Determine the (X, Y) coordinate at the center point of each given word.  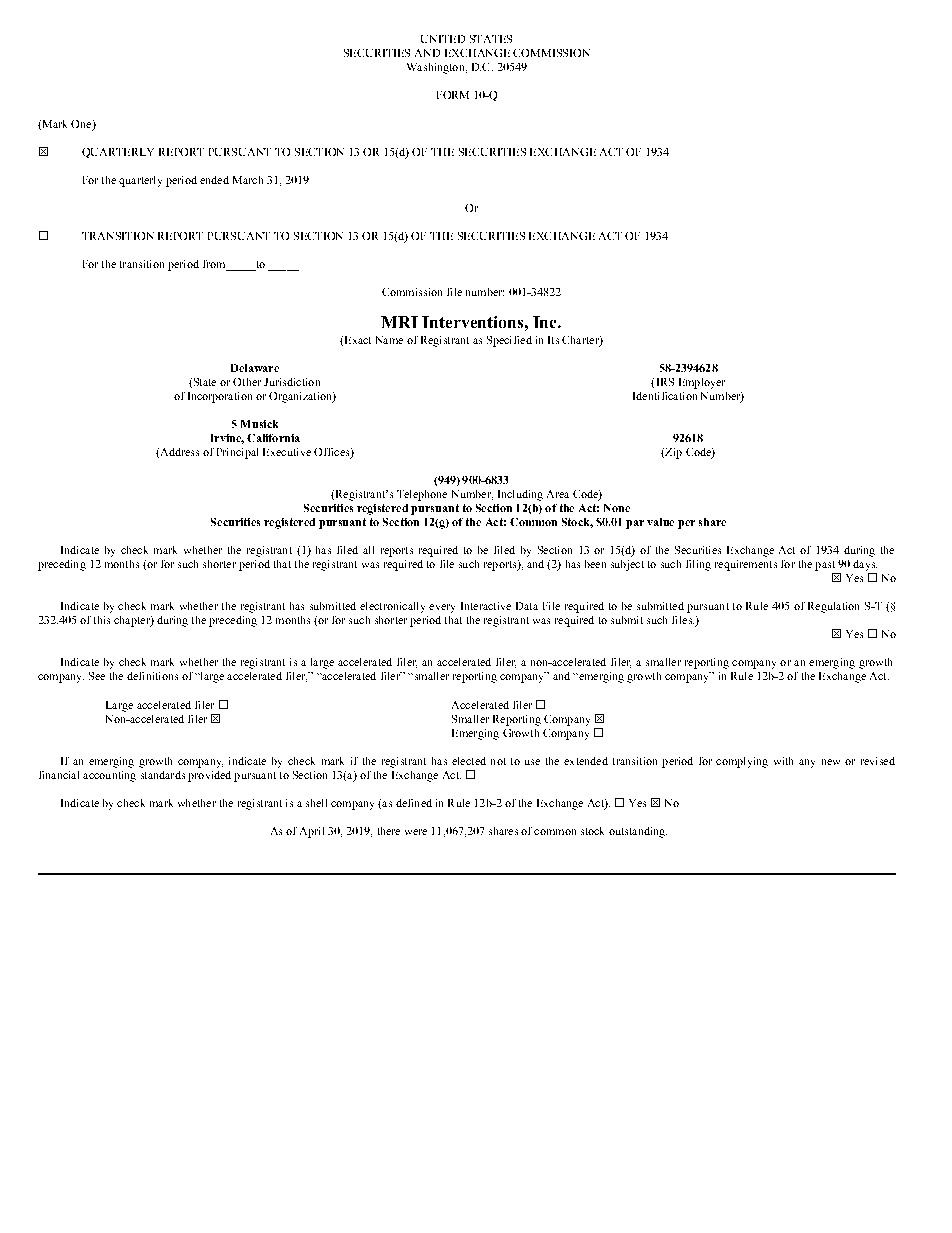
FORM (453, 95)
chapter (133, 621)
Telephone (422, 495)
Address (178, 453)
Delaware (255, 368)
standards (163, 775)
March (248, 180)
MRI (399, 322)
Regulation (833, 607)
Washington (437, 68)
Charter (581, 341)
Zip (672, 453)
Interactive (486, 606)
